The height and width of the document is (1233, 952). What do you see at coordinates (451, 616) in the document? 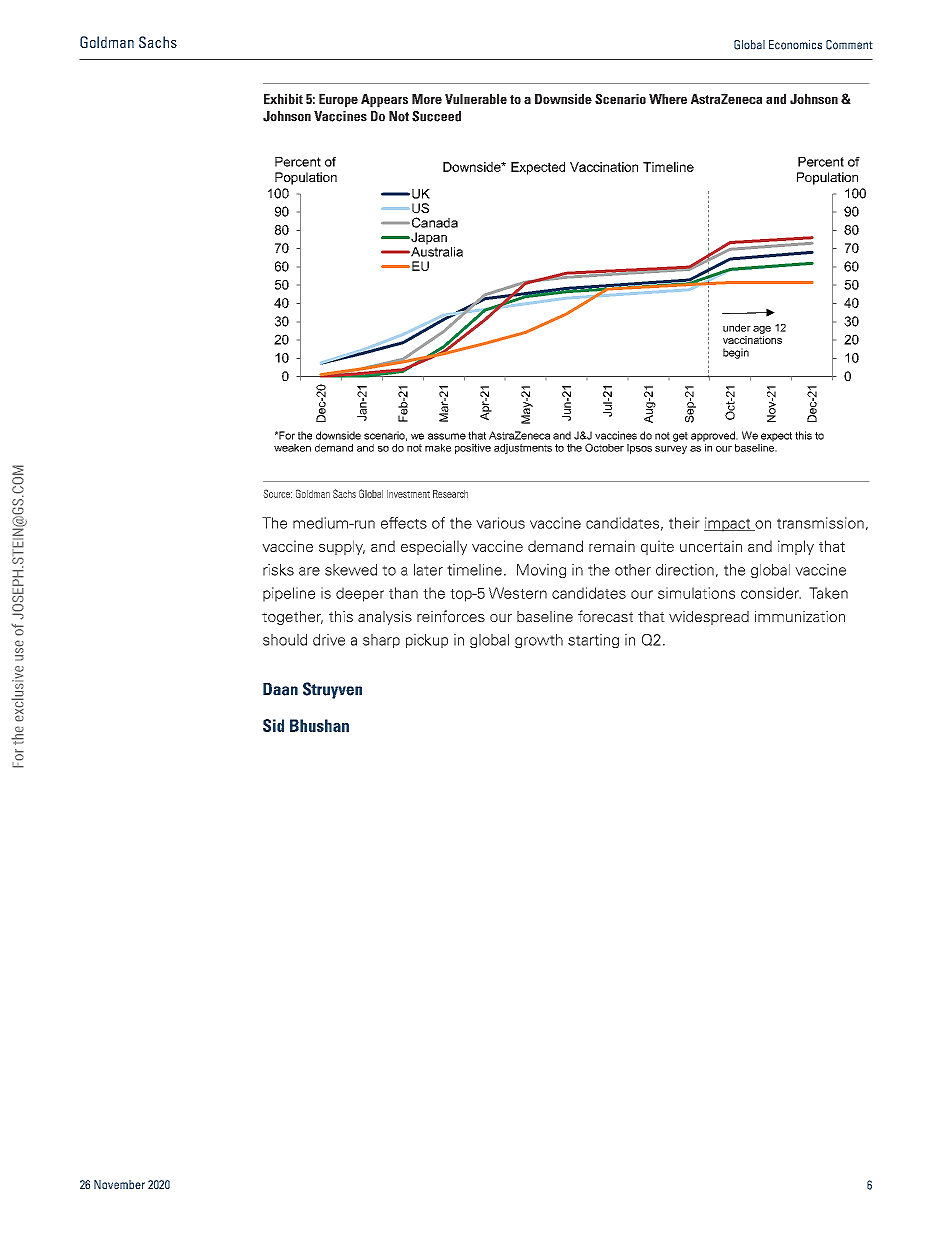
I see `reinforces` at bounding box center [451, 616].
